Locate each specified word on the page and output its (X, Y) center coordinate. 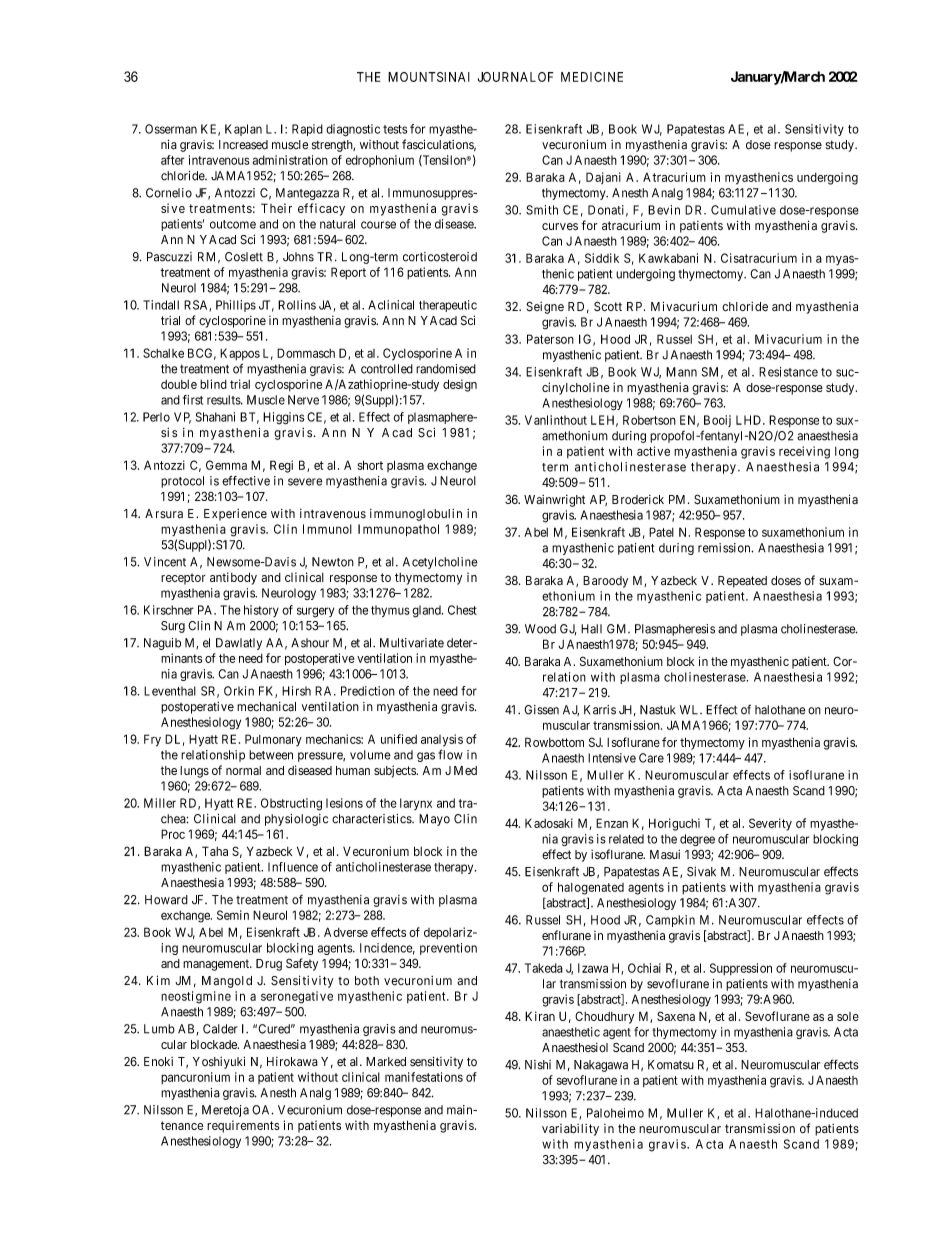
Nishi (538, 1065)
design (460, 385)
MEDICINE (592, 77)
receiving (804, 452)
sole (848, 1016)
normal (243, 770)
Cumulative (743, 210)
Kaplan (243, 130)
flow (450, 754)
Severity (770, 824)
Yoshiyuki (219, 1062)
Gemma (226, 465)
